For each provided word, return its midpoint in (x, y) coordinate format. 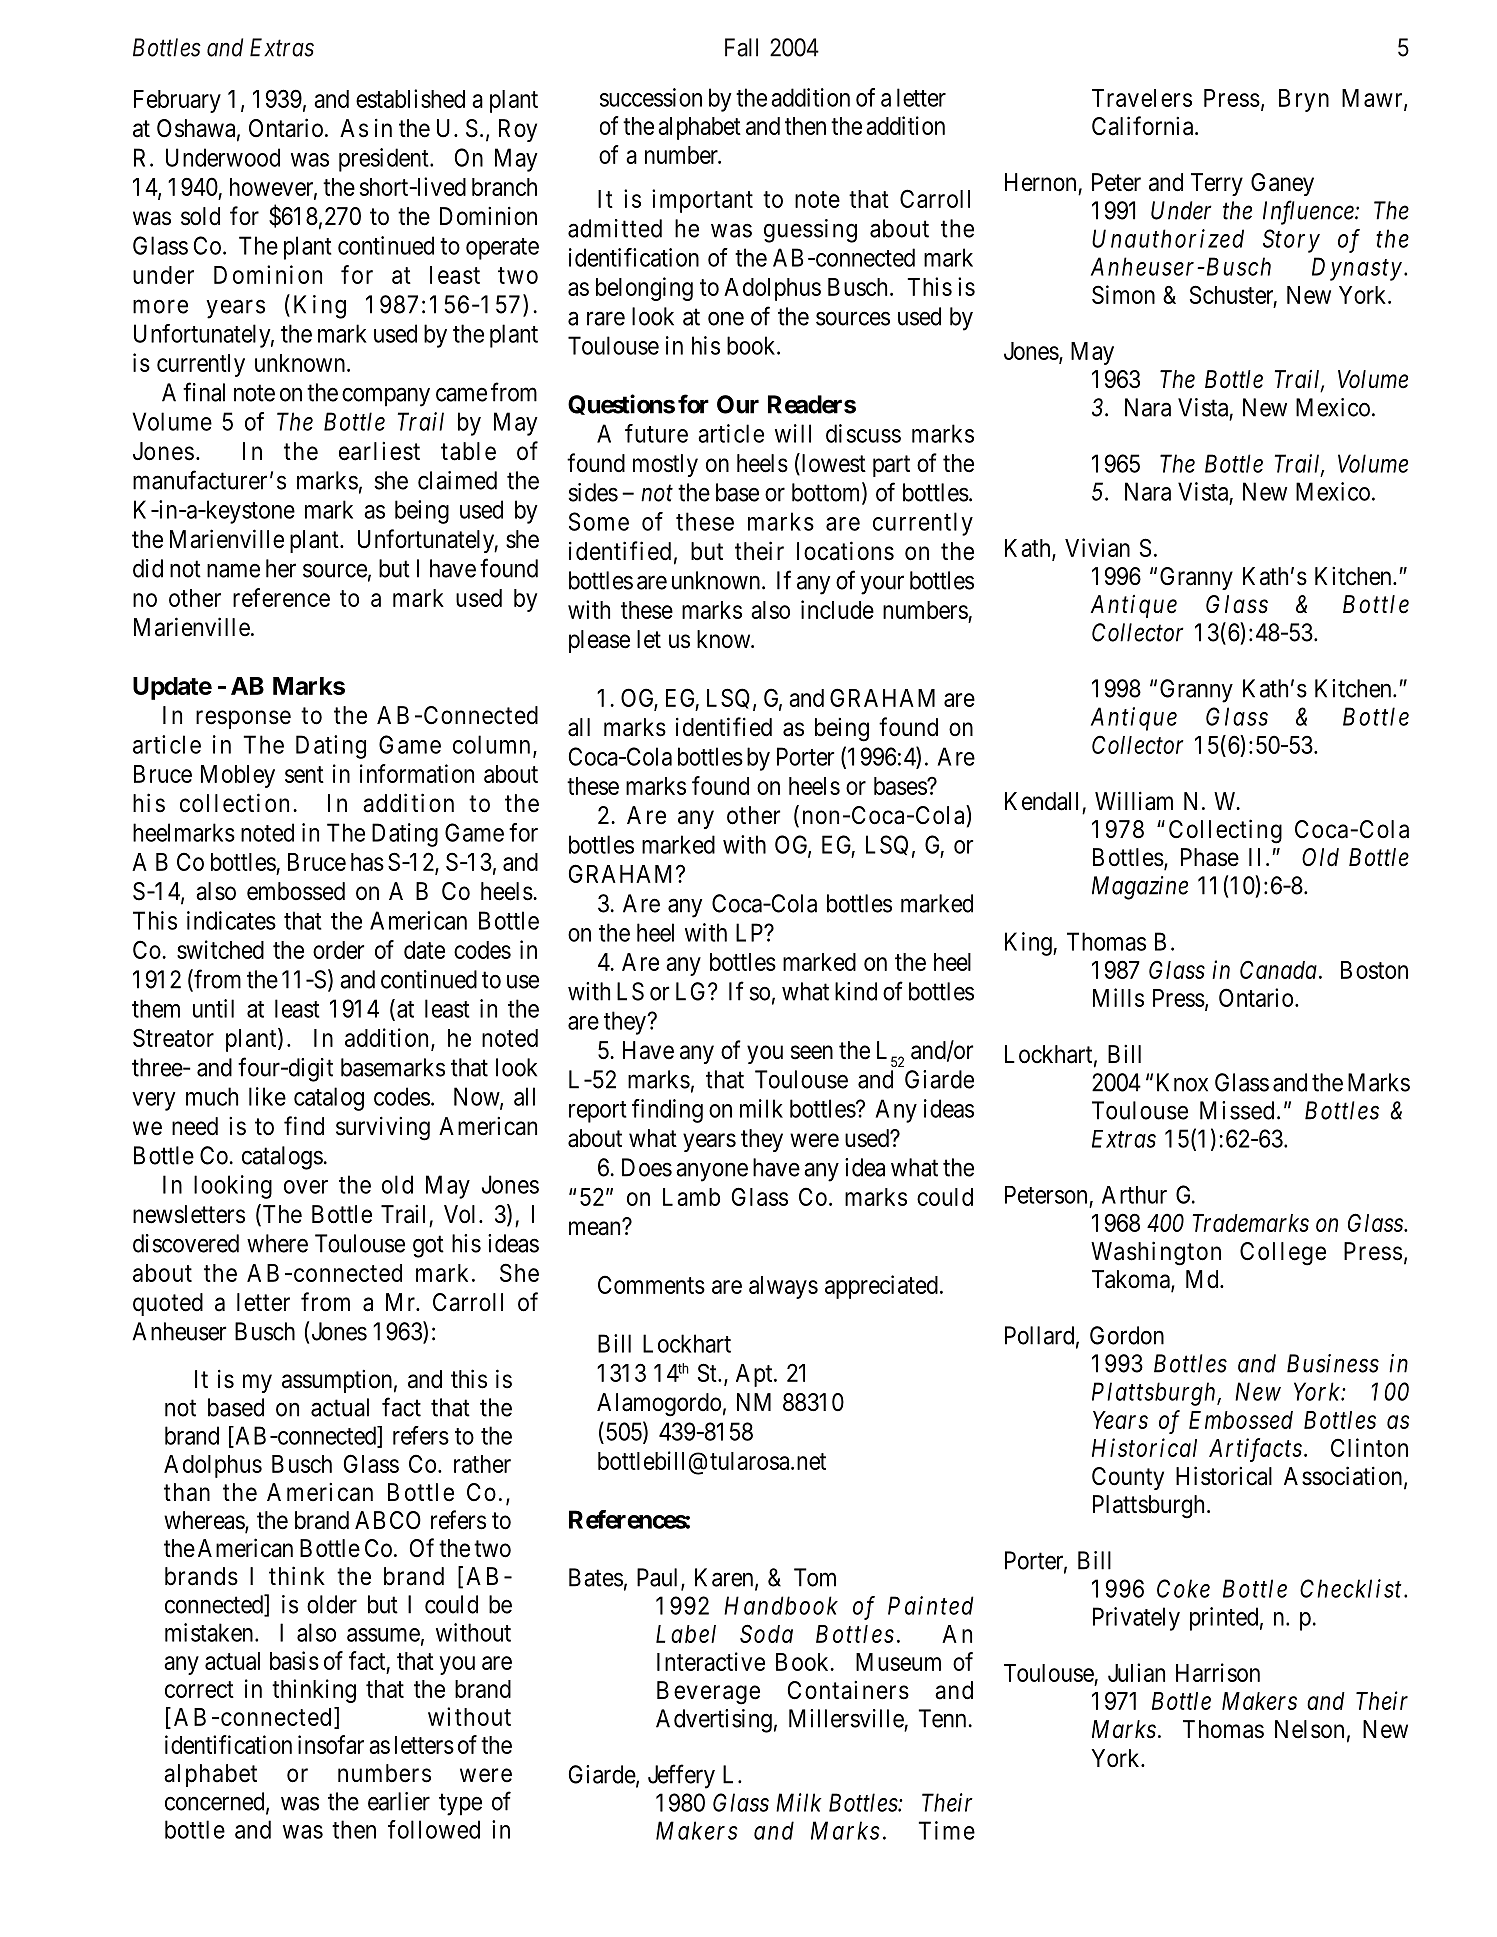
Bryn (1304, 100)
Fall (741, 47)
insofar (331, 1744)
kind (856, 991)
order (338, 950)
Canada (1278, 969)
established (410, 98)
